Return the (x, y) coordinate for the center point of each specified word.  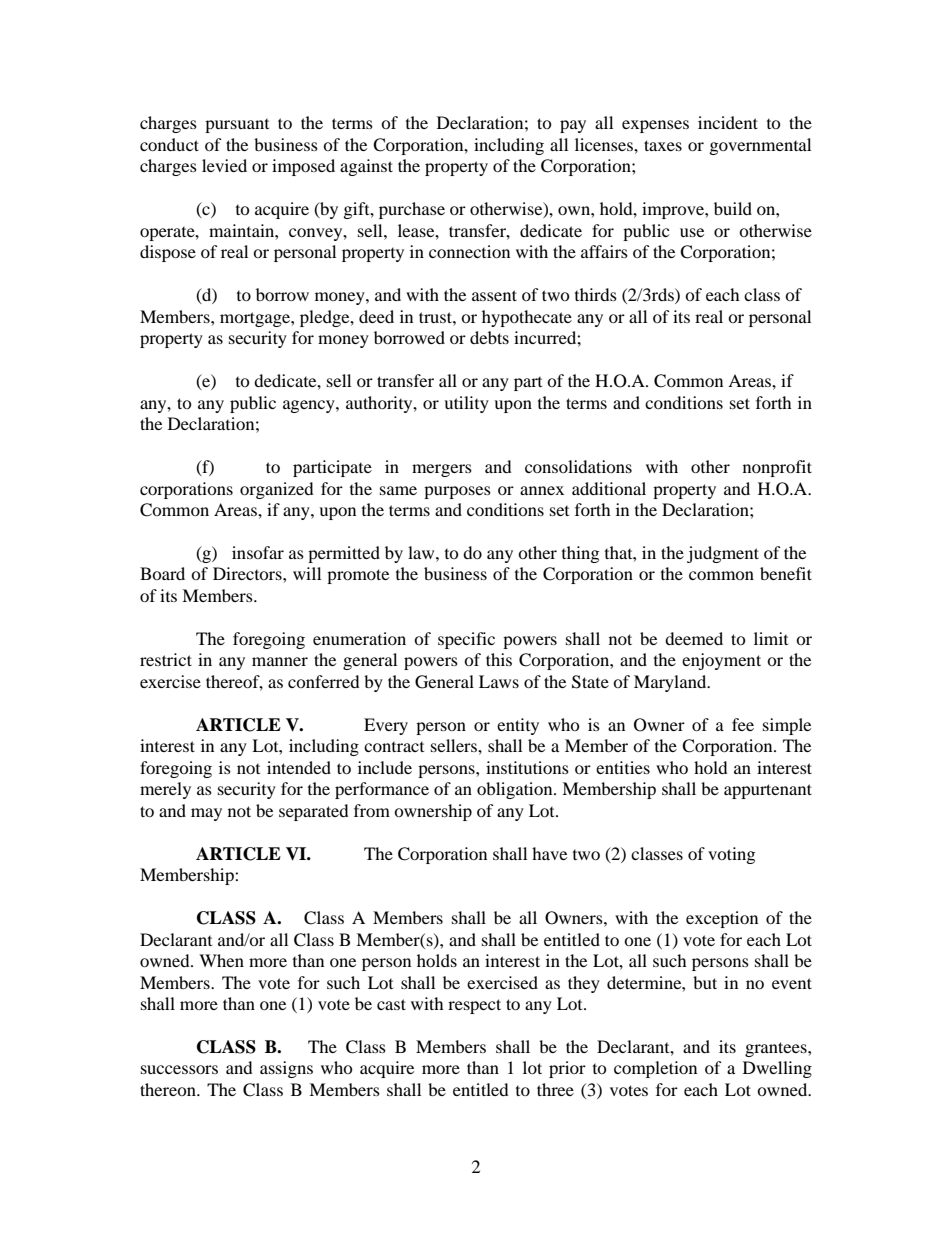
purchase (412, 210)
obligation (516, 790)
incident (728, 122)
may (206, 814)
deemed (694, 638)
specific (466, 640)
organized (277, 490)
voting (731, 855)
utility (466, 404)
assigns (286, 1069)
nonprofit (777, 468)
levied (224, 165)
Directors (248, 573)
